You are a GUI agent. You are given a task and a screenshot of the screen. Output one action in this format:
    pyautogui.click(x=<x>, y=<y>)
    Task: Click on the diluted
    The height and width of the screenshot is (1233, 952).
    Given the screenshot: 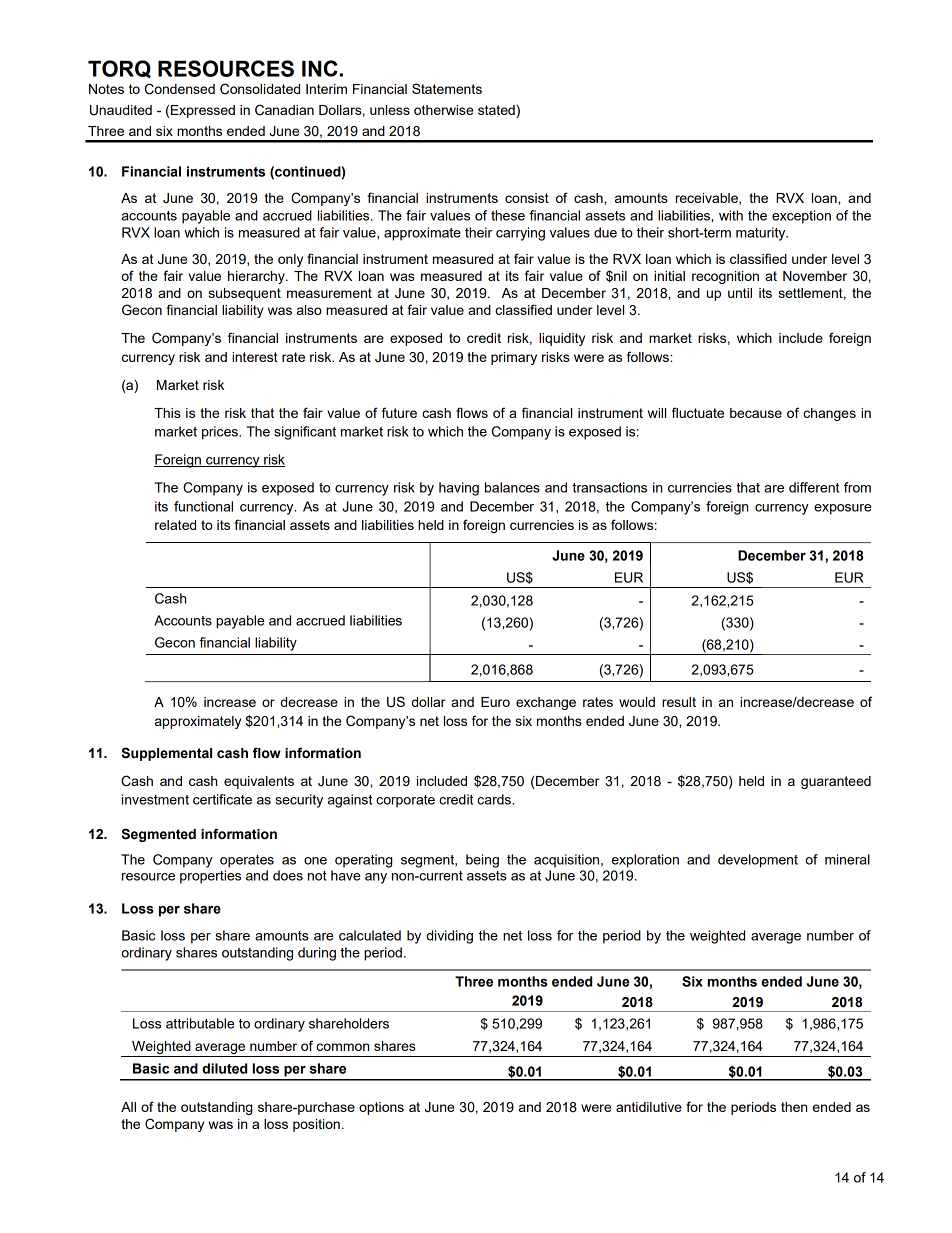 What is the action you would take?
    pyautogui.click(x=224, y=1068)
